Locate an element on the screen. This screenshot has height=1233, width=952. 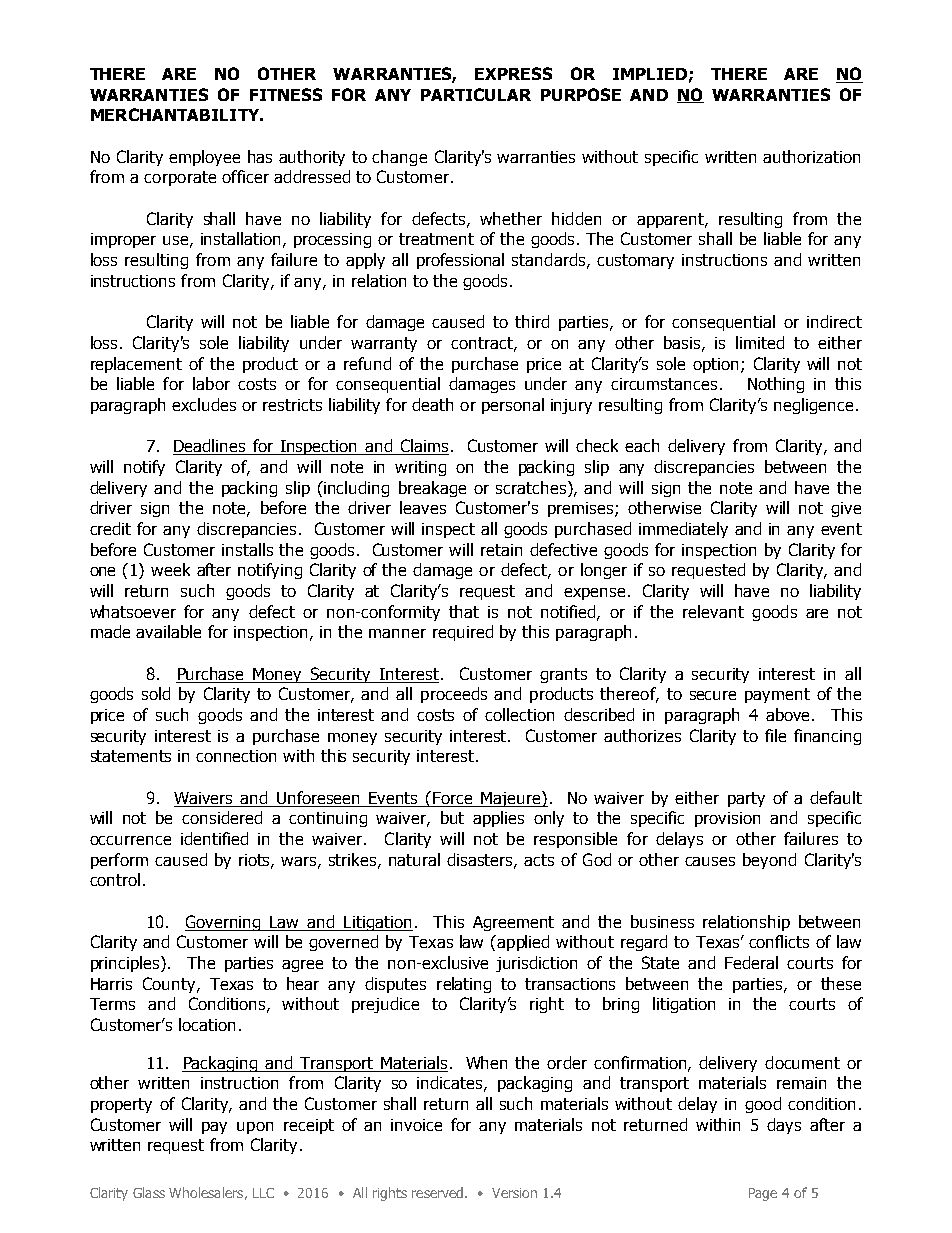
Claims is located at coordinates (423, 447).
